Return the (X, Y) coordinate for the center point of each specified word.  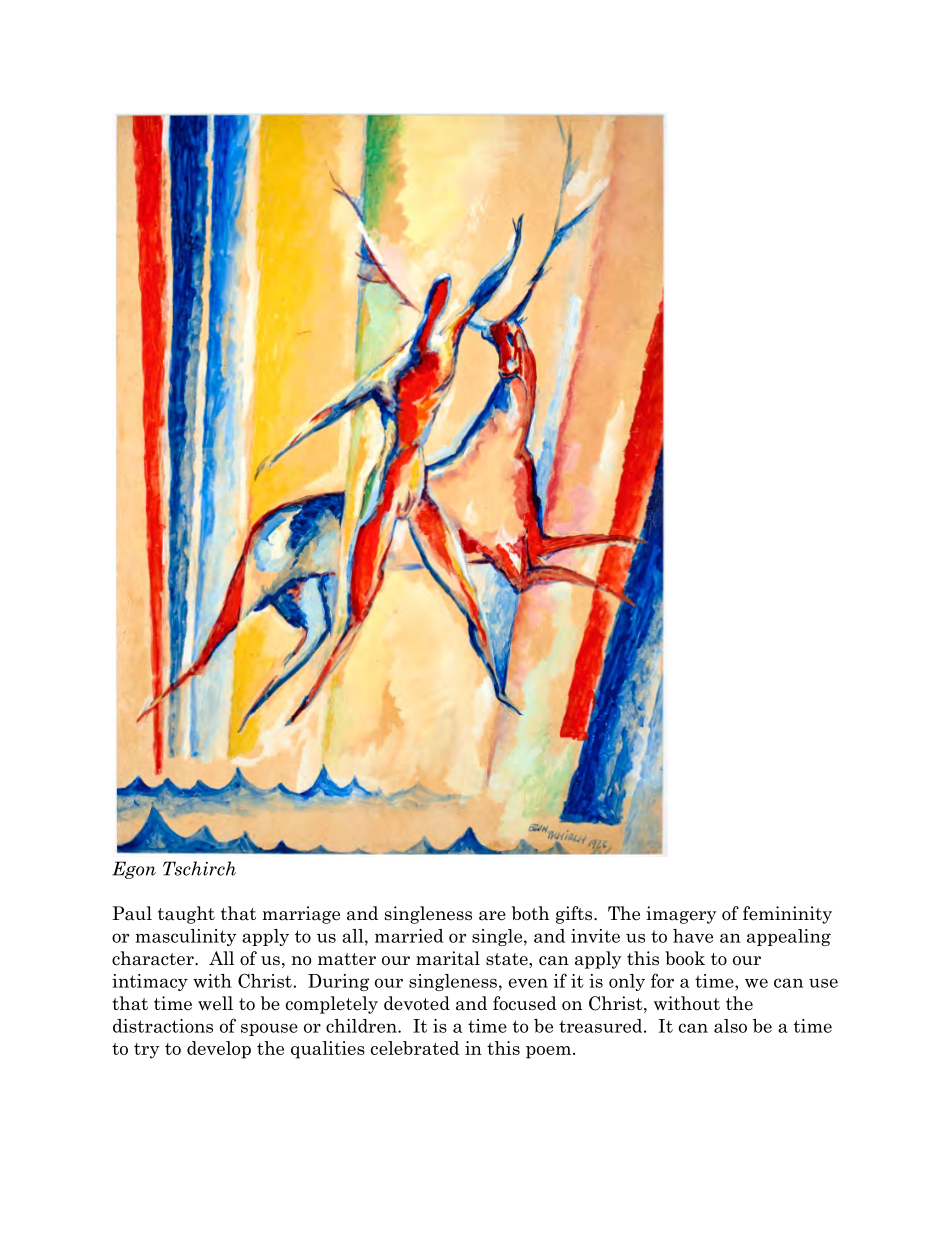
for (662, 980)
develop (219, 1050)
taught (186, 915)
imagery (681, 915)
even (528, 983)
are (492, 916)
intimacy (150, 982)
